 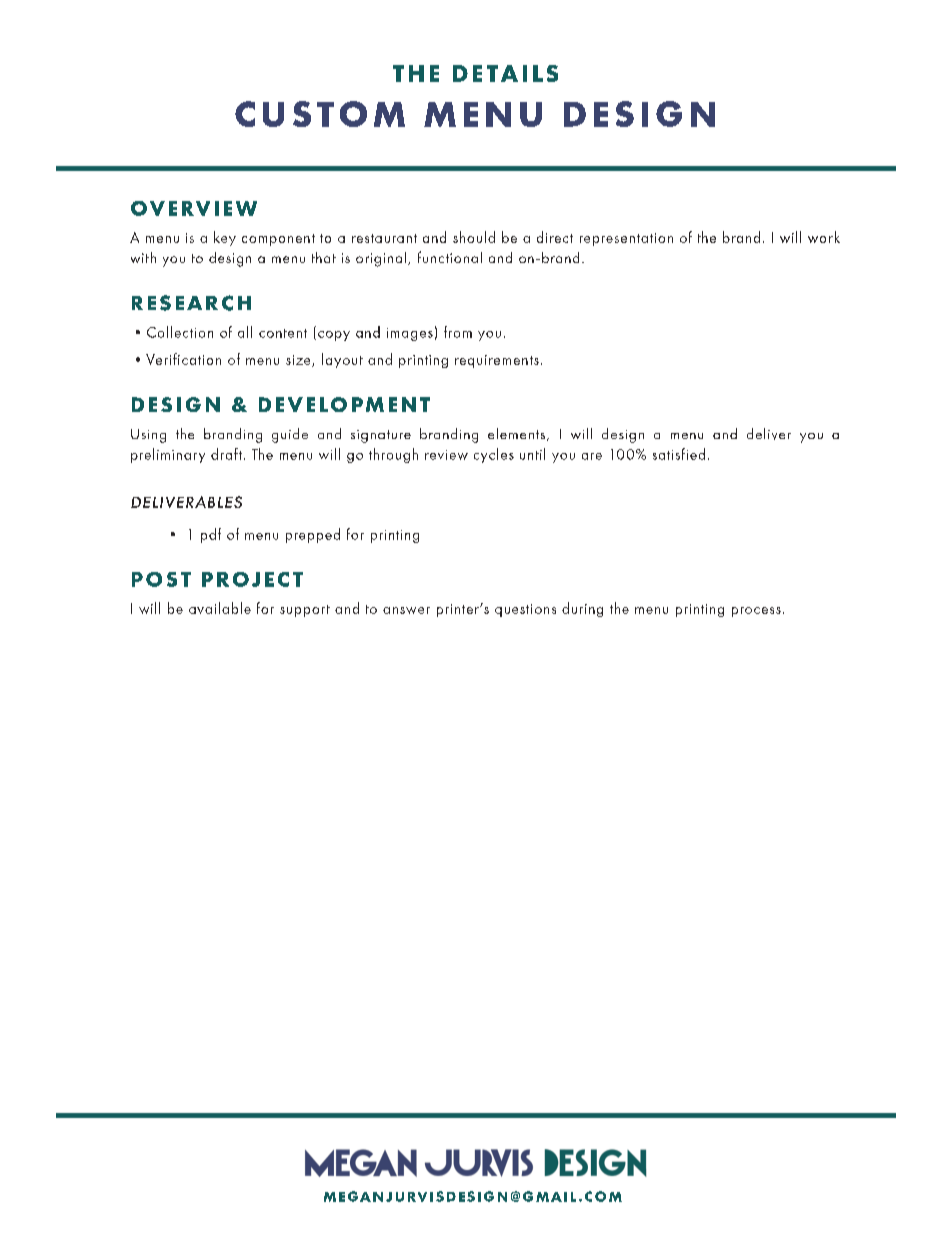 What do you see at coordinates (525, 610) in the document?
I see `questions` at bounding box center [525, 610].
